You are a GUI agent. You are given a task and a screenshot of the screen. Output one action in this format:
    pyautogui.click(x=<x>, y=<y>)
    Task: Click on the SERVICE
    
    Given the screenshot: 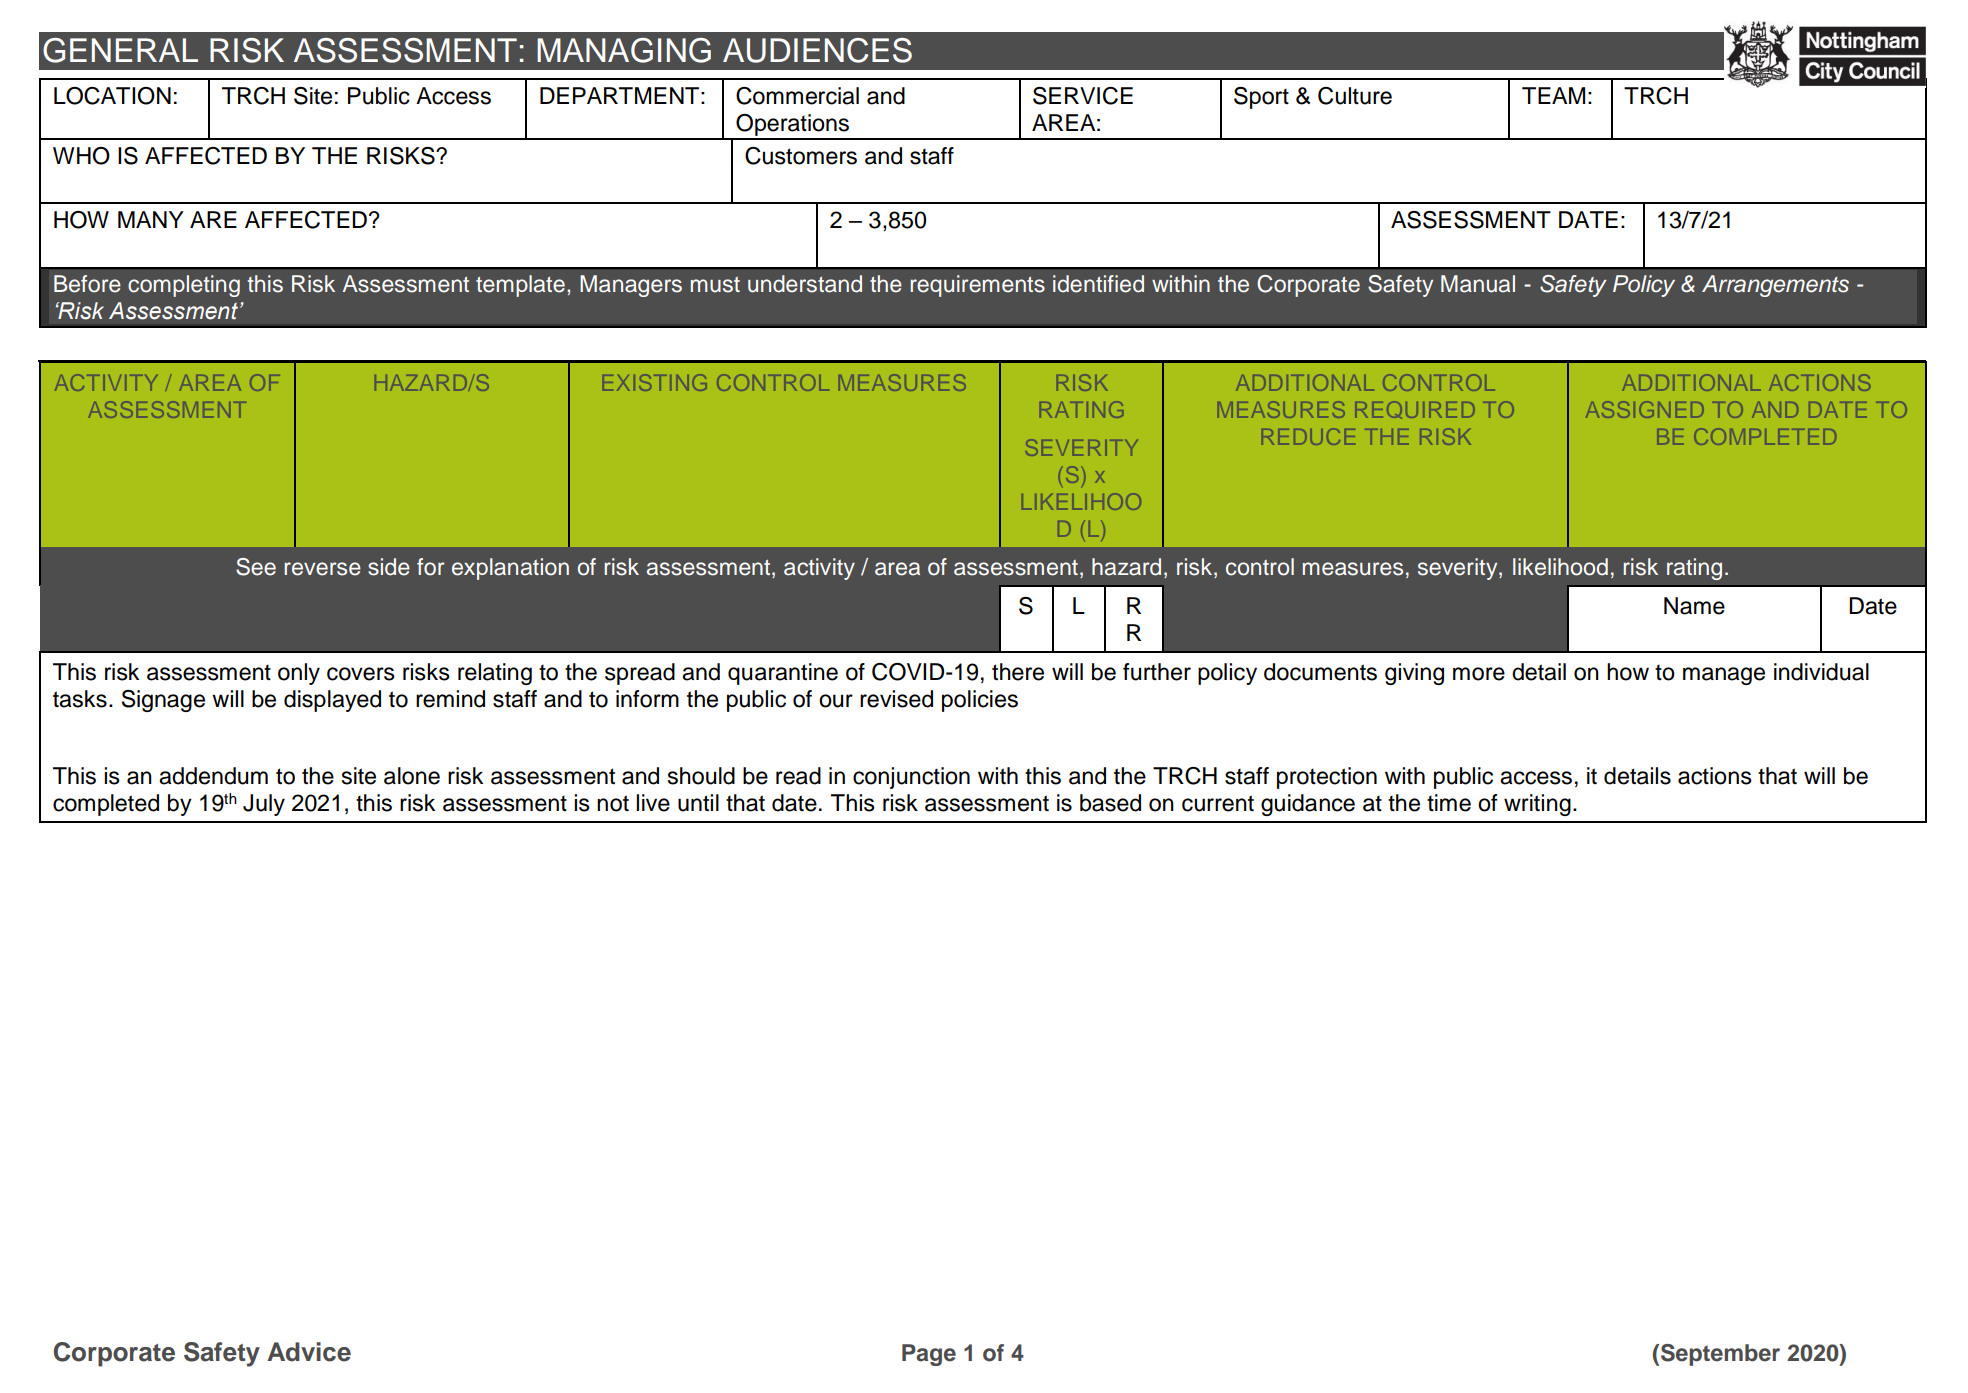 What is the action you would take?
    pyautogui.click(x=1083, y=96)
